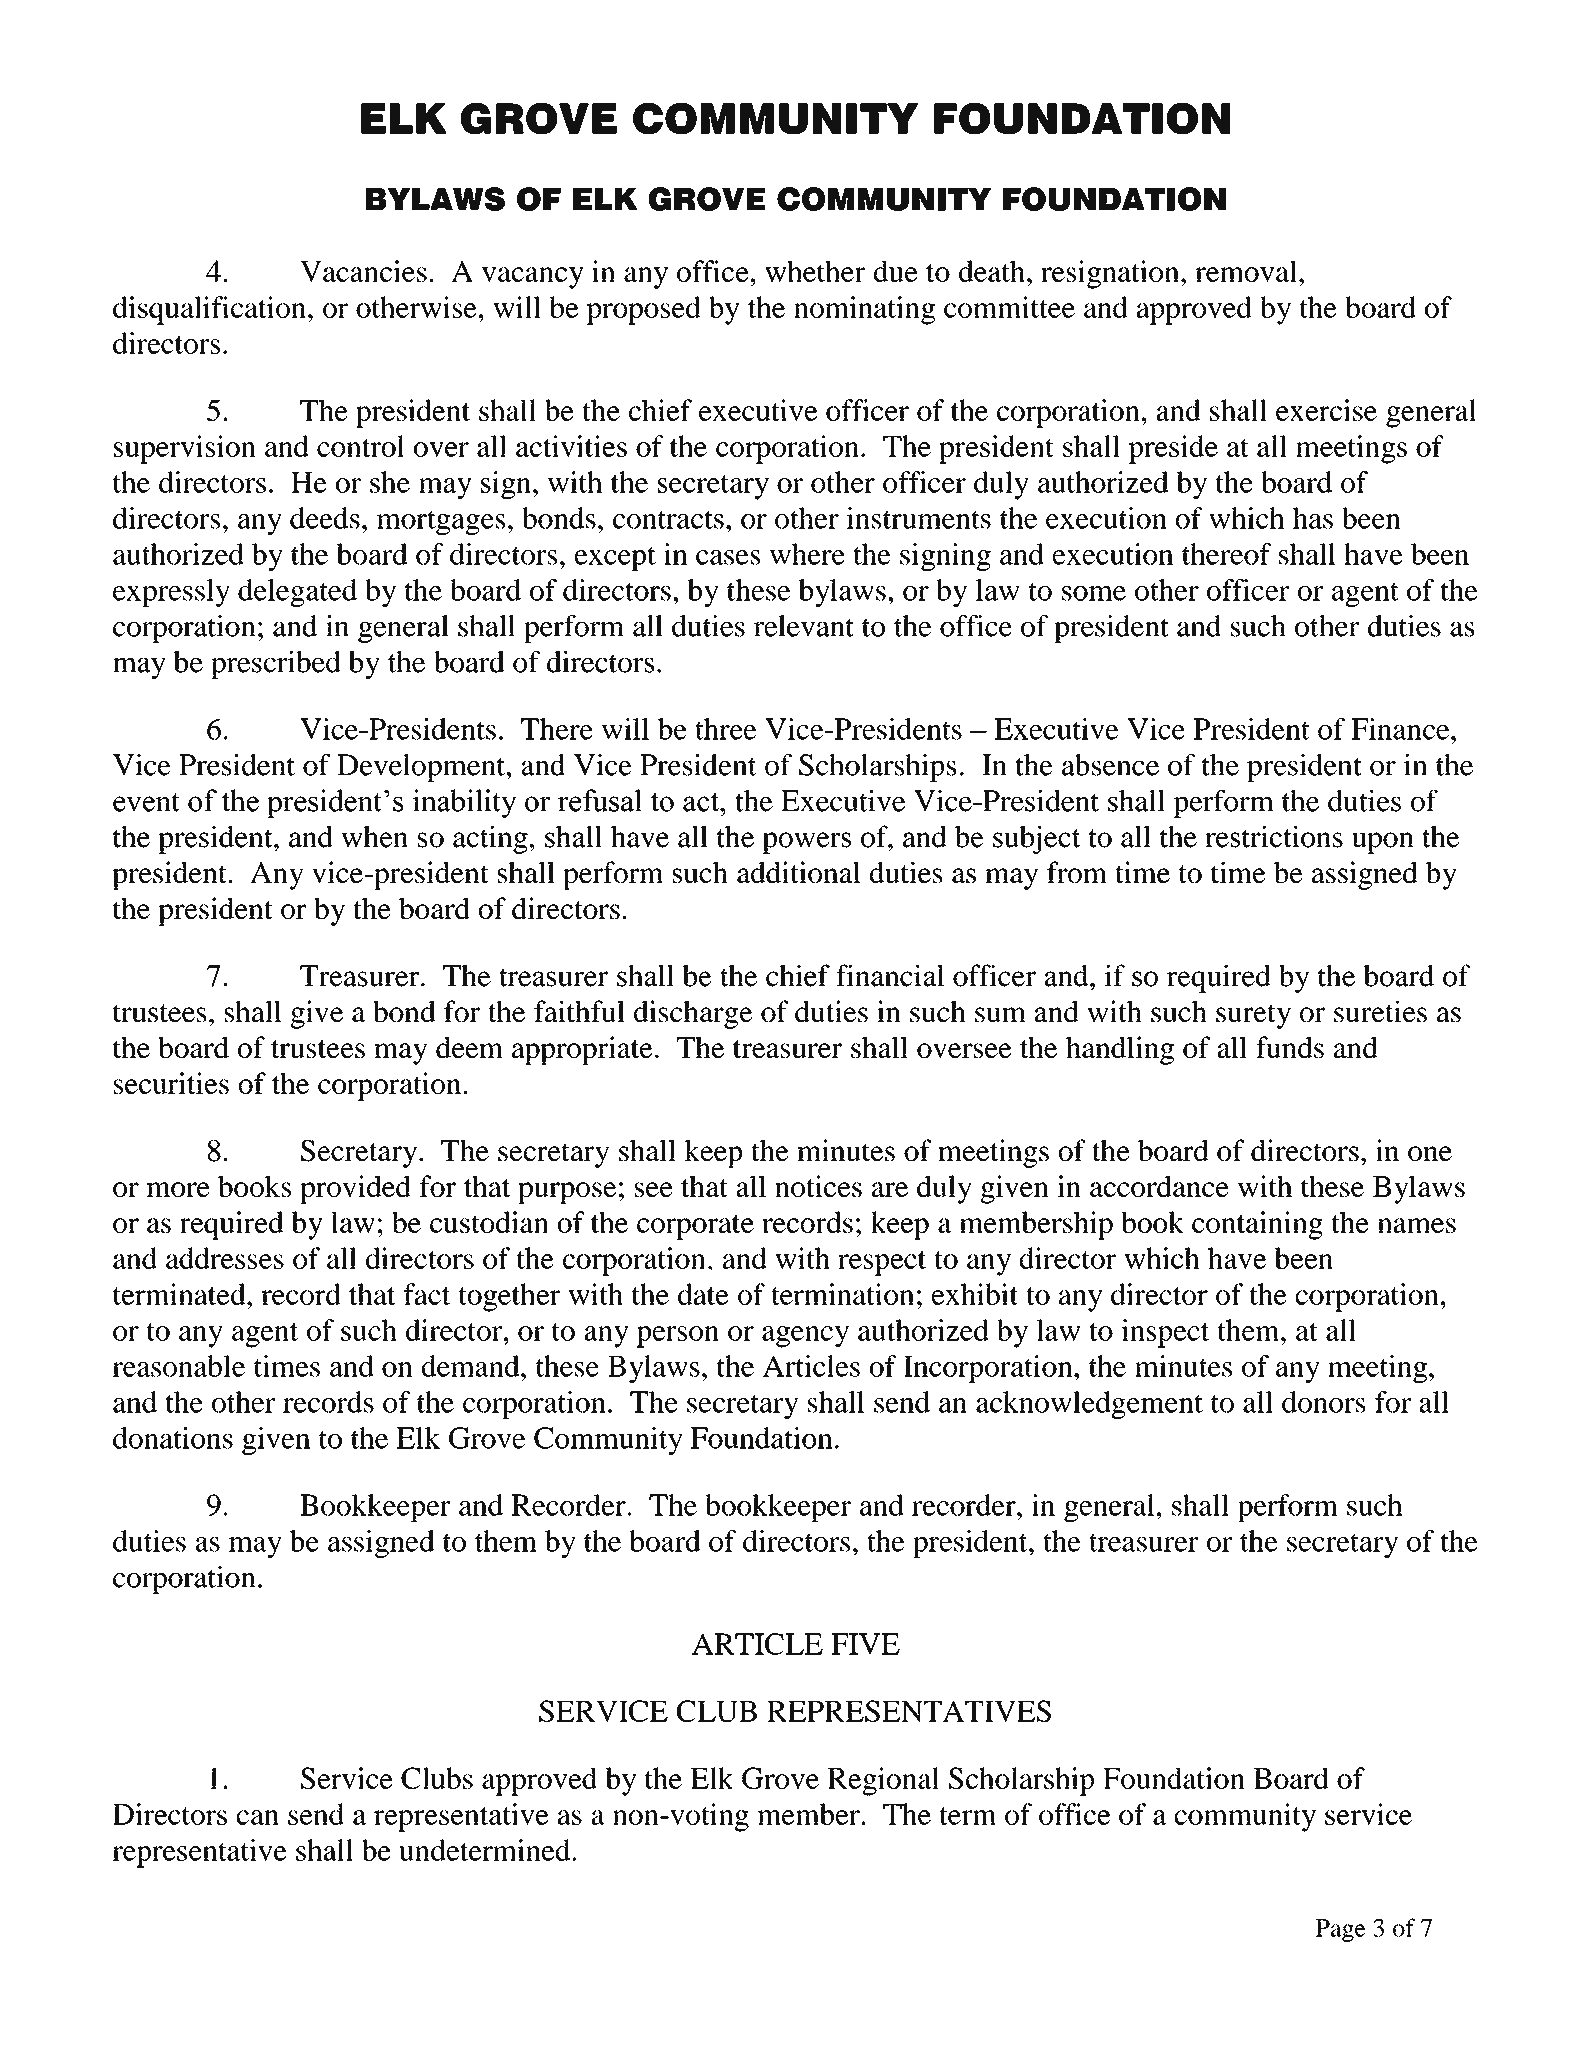  Describe the element at coordinates (883, 1781) in the screenshot. I see `Regional` at that location.
